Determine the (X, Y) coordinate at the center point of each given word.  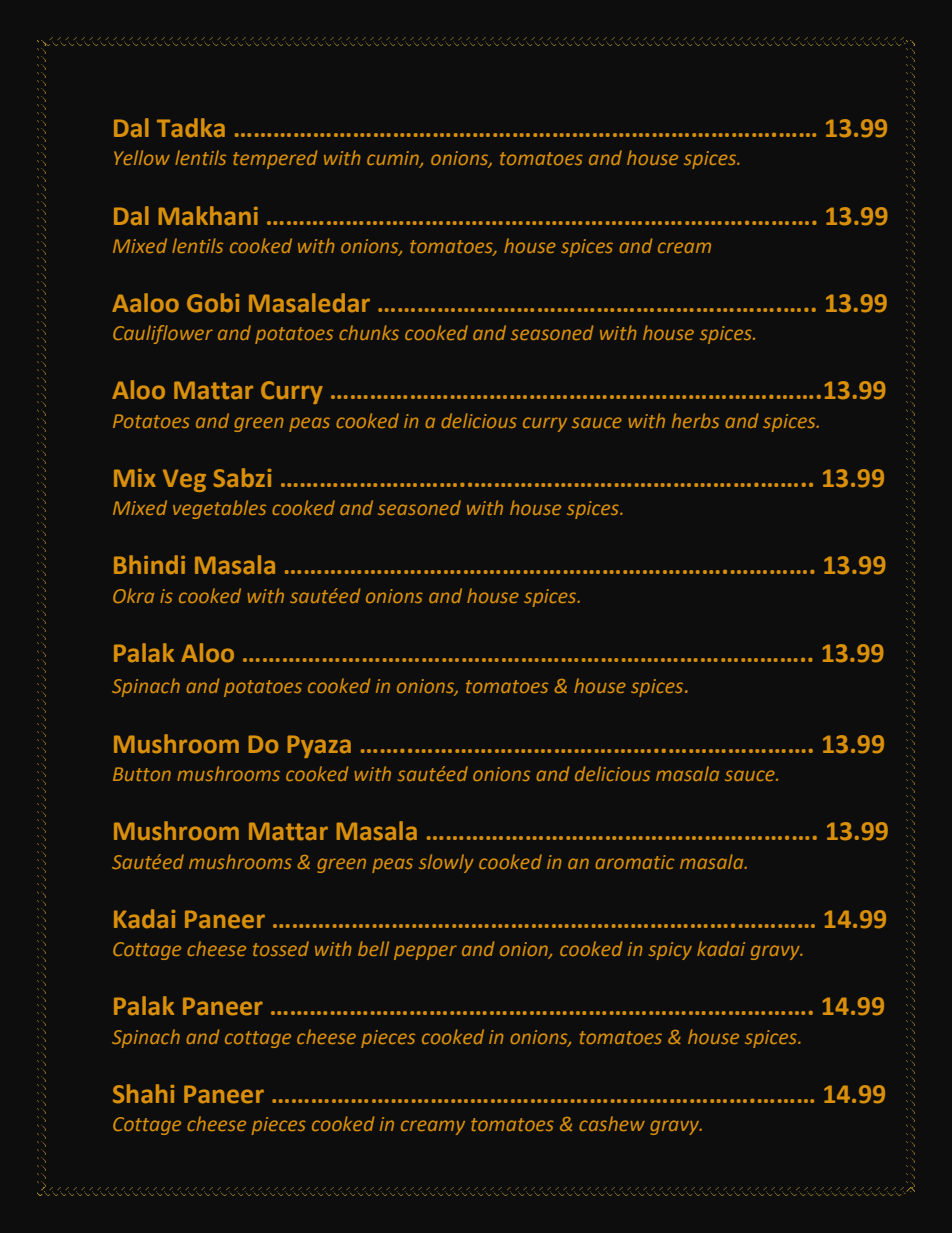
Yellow (142, 157)
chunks (369, 332)
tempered (275, 159)
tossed (281, 948)
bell (373, 948)
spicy (670, 951)
